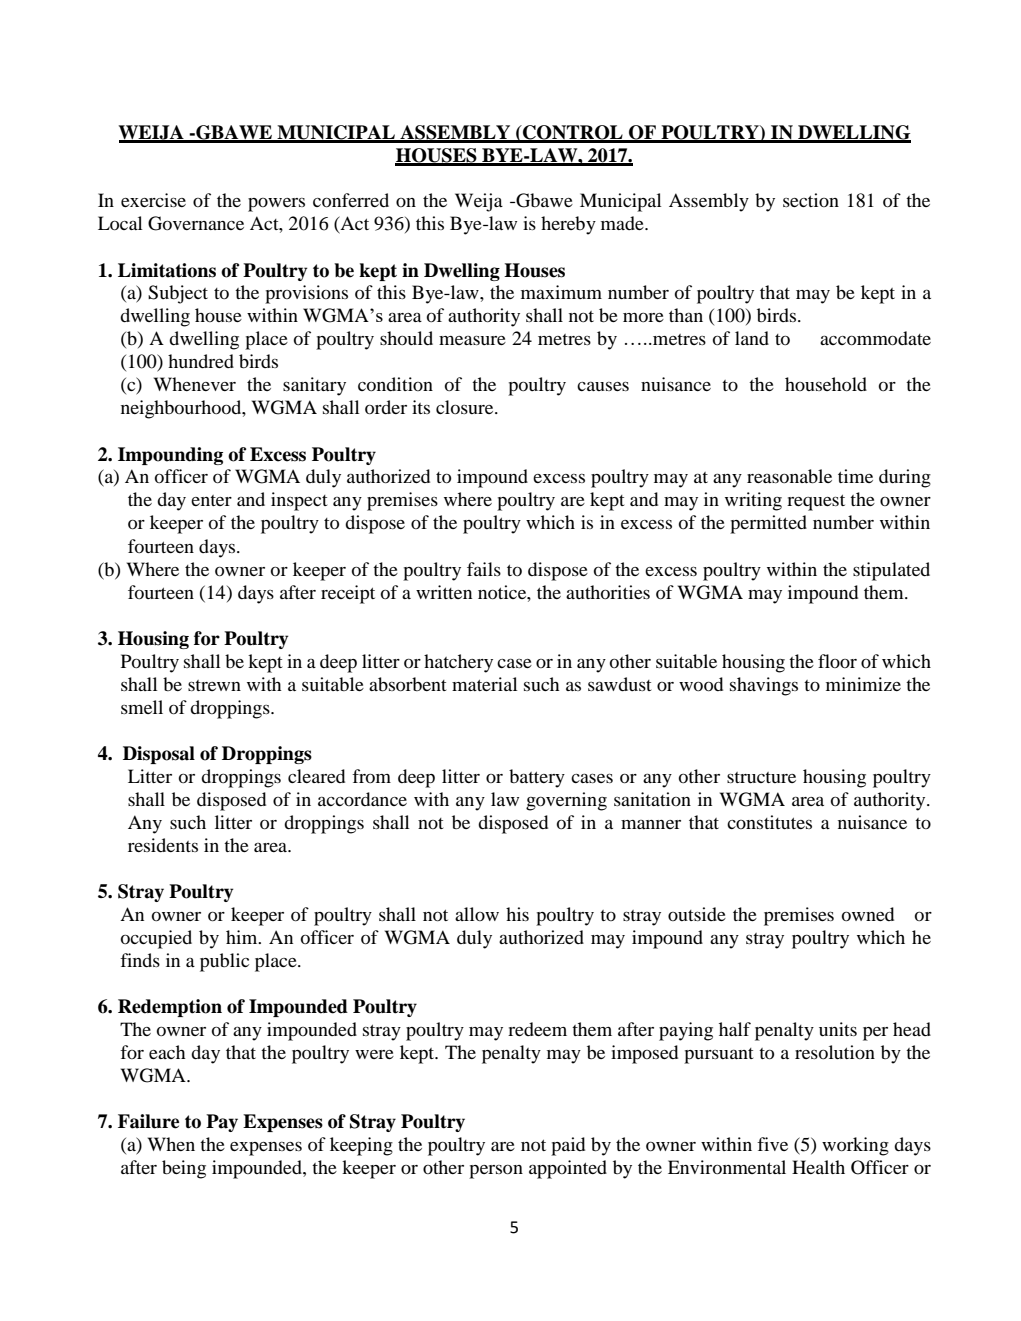 The height and width of the screenshot is (1321, 1021). I want to click on residents, so click(163, 845).
